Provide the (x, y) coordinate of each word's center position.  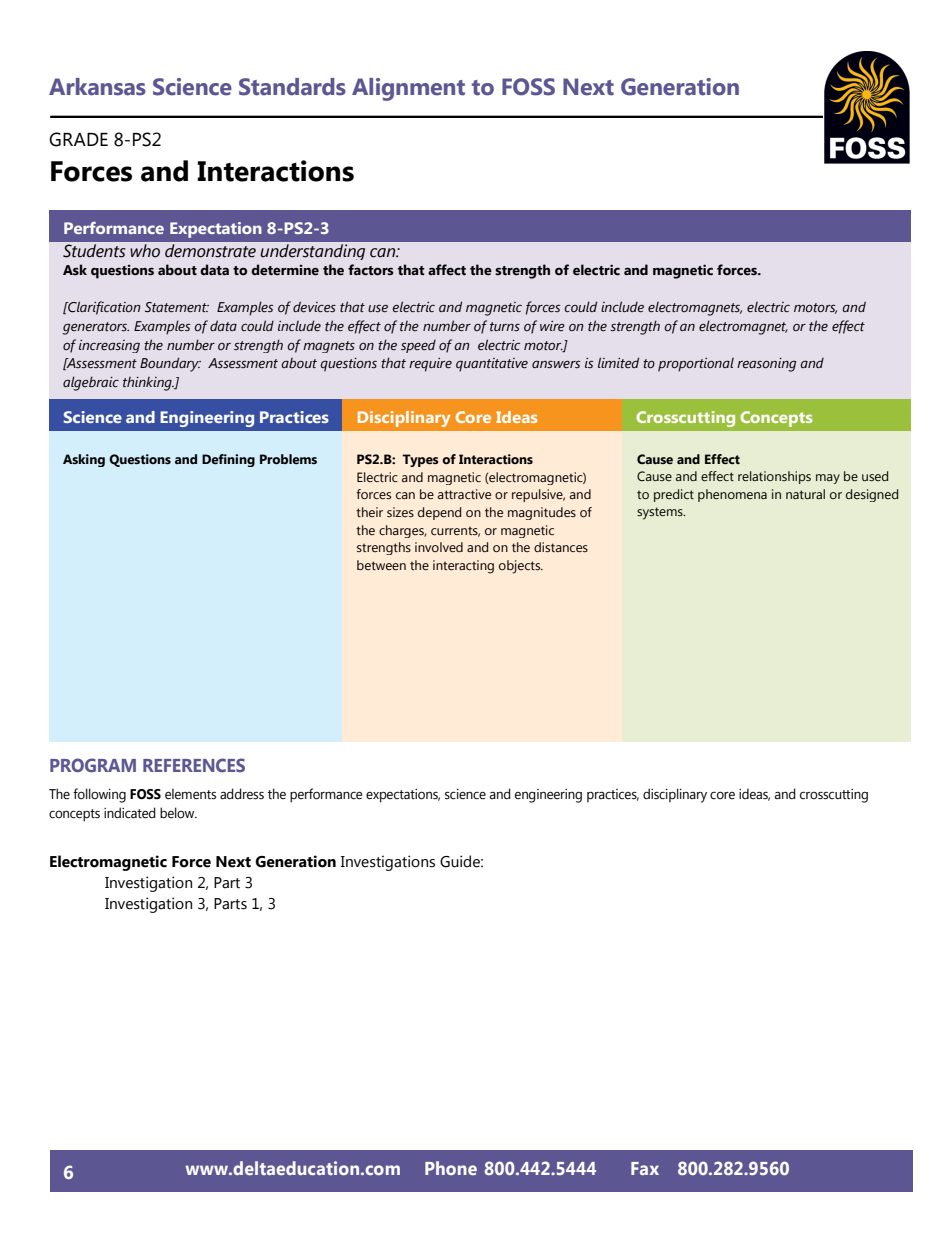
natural (805, 494)
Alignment (408, 89)
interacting (463, 567)
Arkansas (97, 87)
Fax (645, 1168)
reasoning (766, 365)
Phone (451, 1168)
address (242, 794)
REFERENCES (194, 765)
